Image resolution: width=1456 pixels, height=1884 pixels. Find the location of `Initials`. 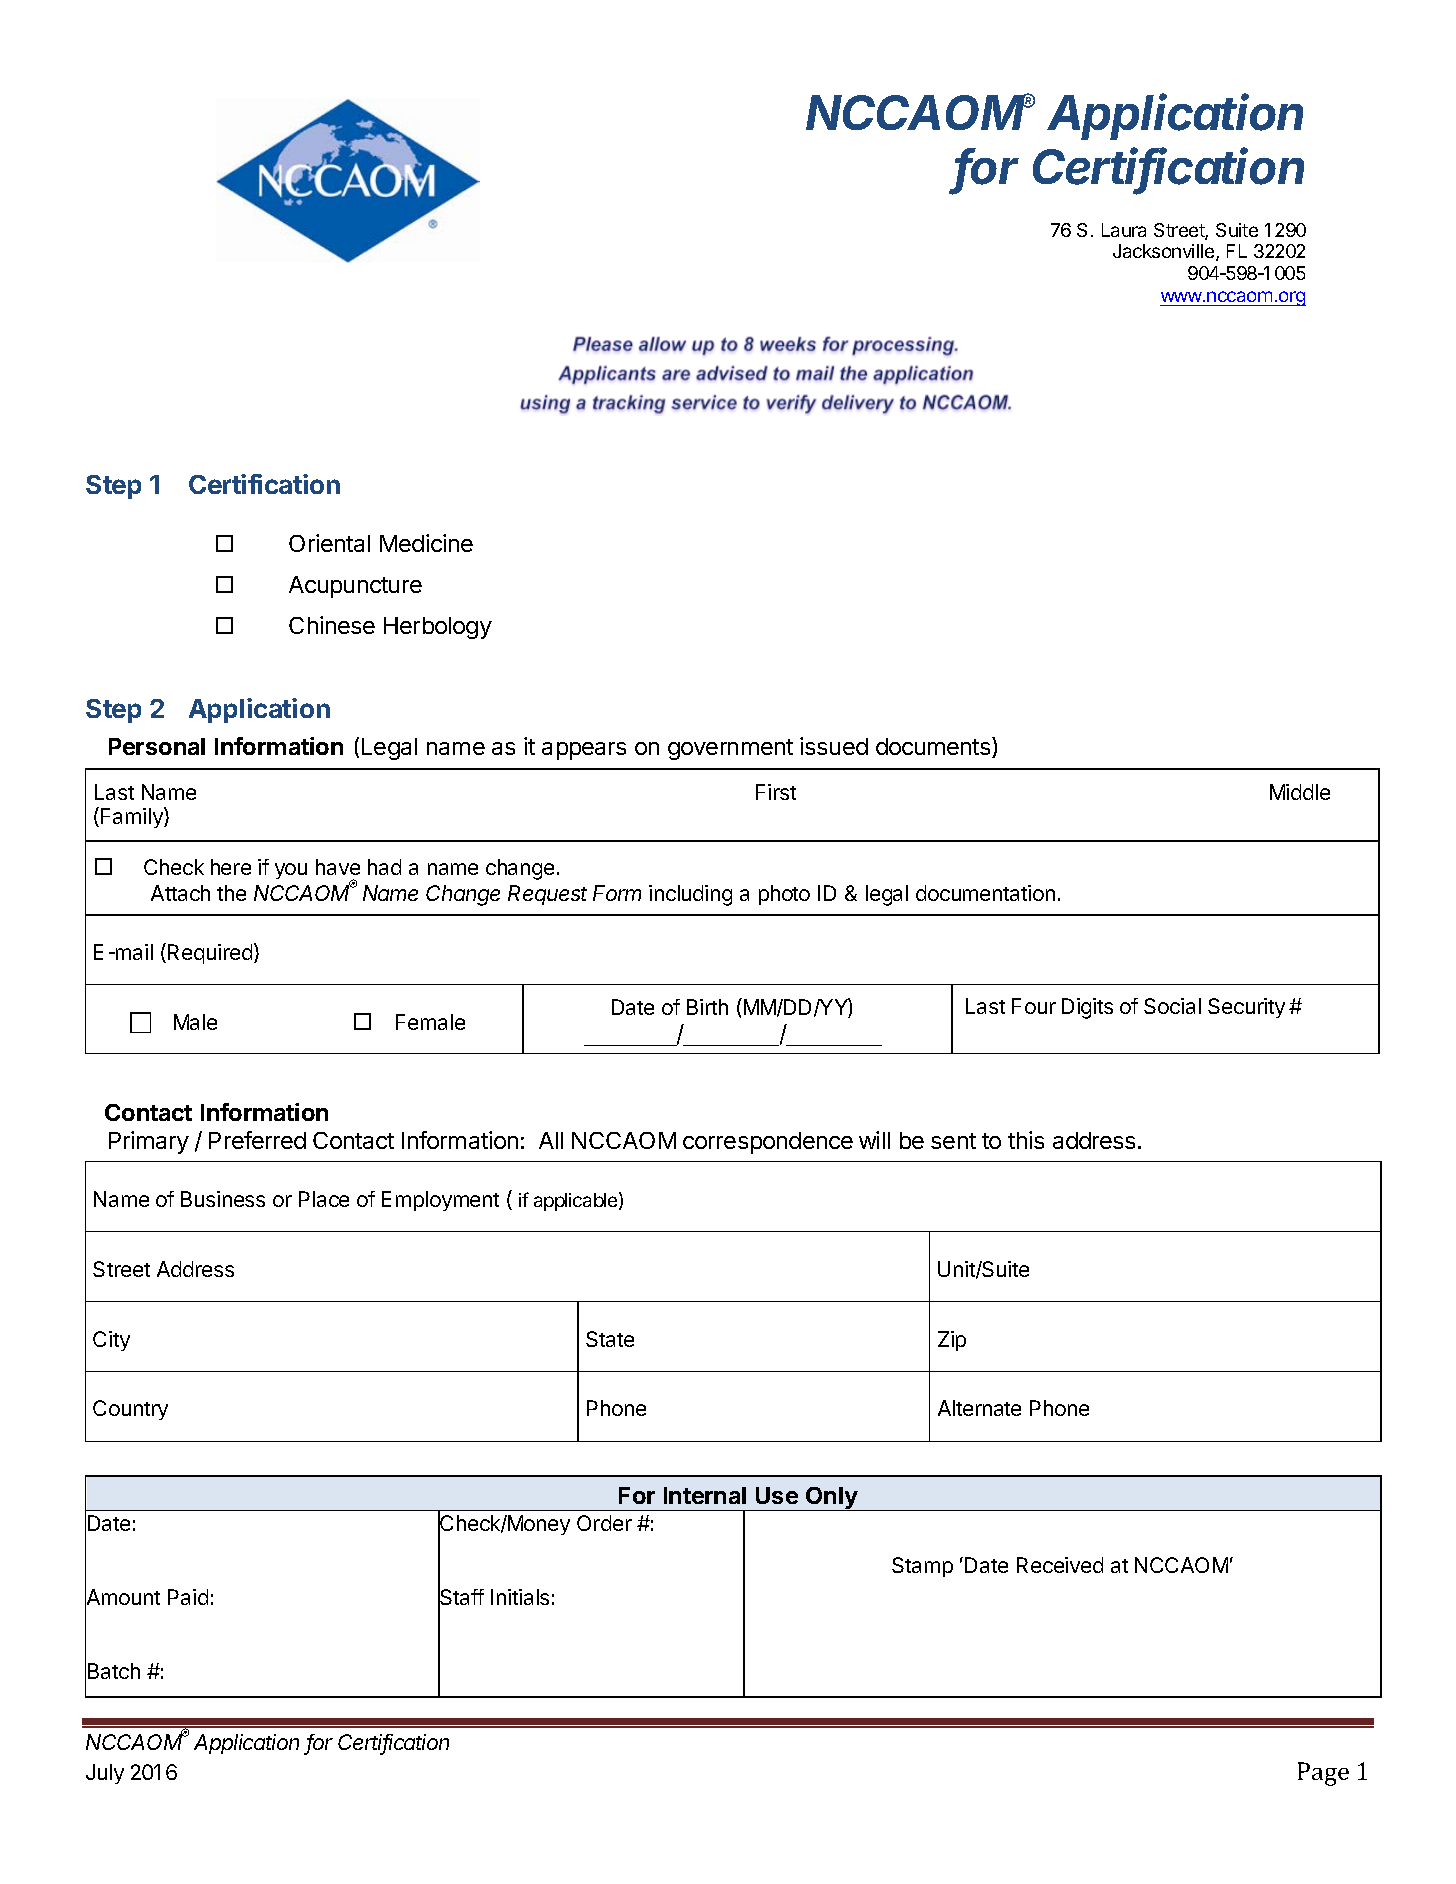

Initials is located at coordinates (520, 1597).
